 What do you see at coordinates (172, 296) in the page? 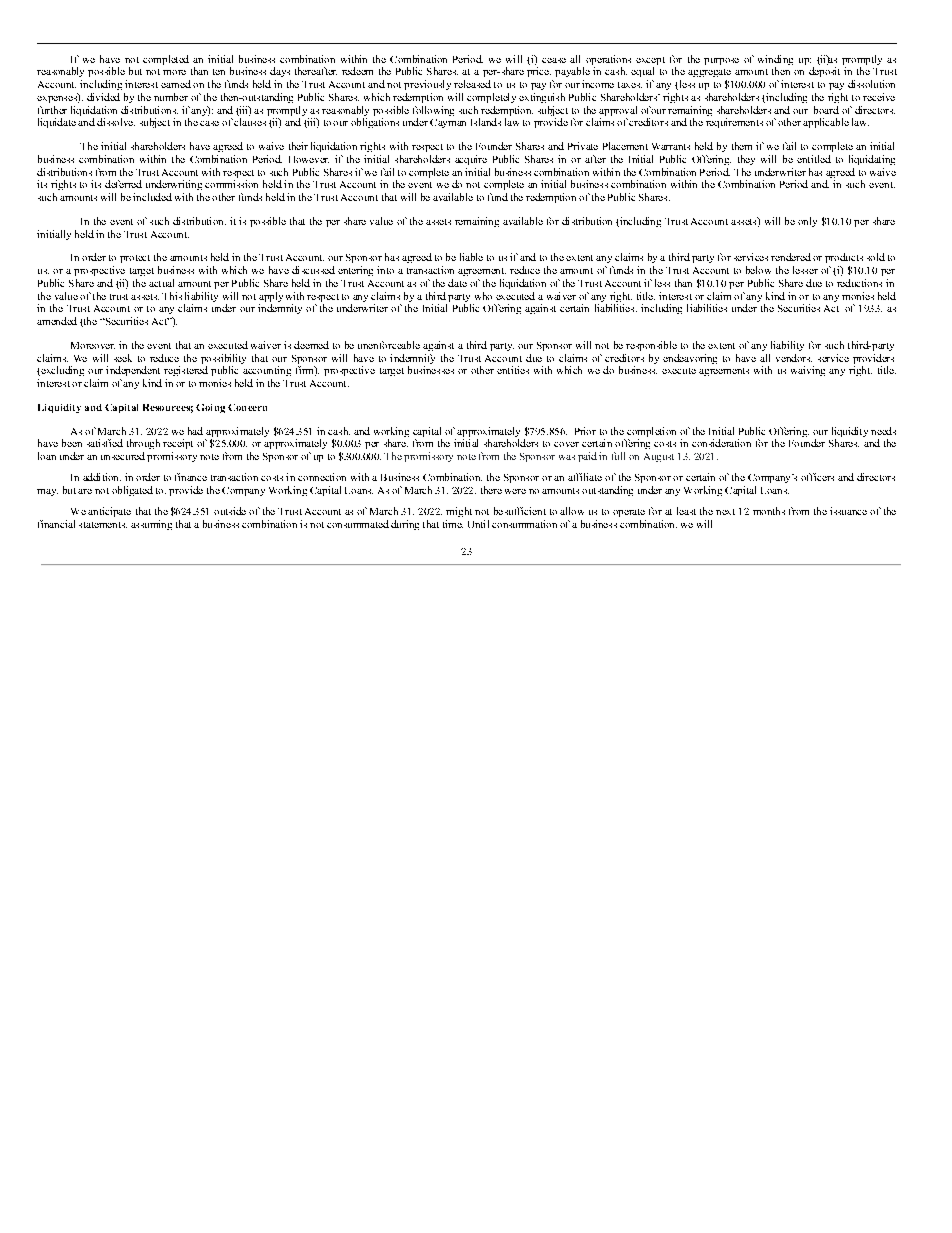
I see `This` at bounding box center [172, 296].
